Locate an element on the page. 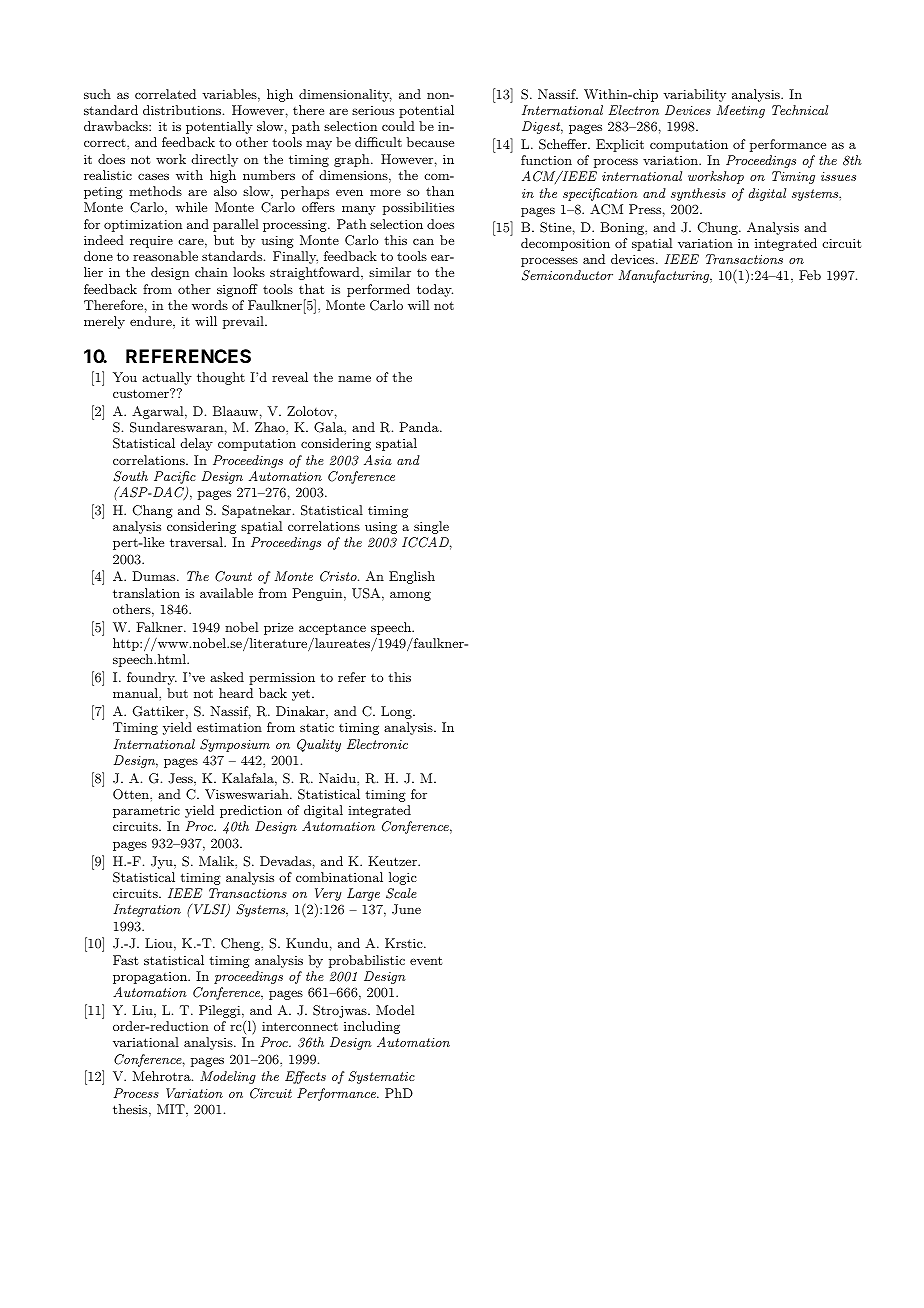 The height and width of the image is (1308, 924). correlated is located at coordinates (165, 94).
